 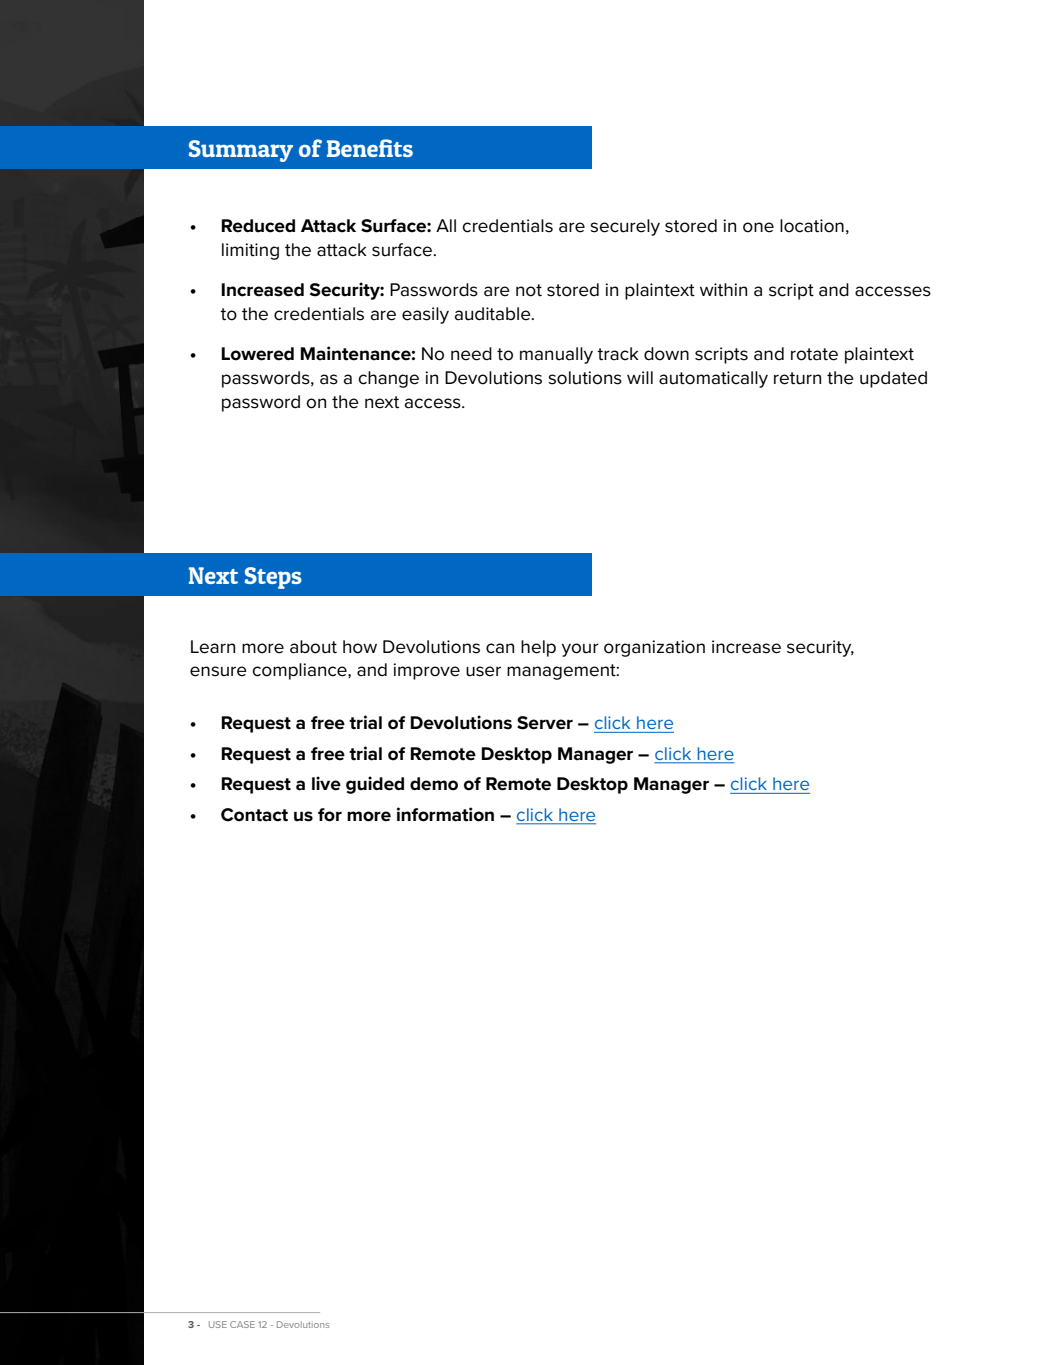 I want to click on demo, so click(x=434, y=784).
